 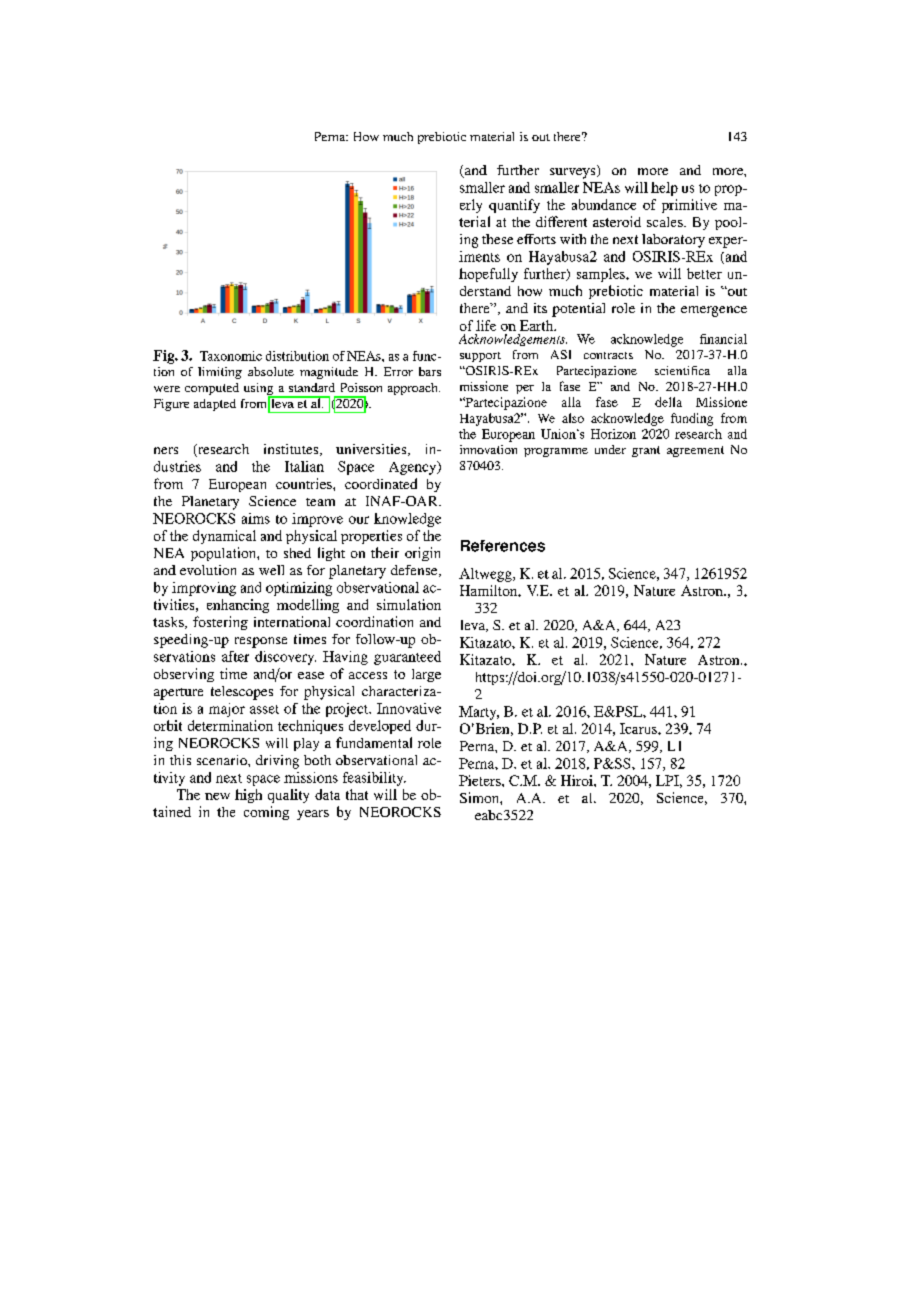 I want to click on origin, so click(x=422, y=554).
